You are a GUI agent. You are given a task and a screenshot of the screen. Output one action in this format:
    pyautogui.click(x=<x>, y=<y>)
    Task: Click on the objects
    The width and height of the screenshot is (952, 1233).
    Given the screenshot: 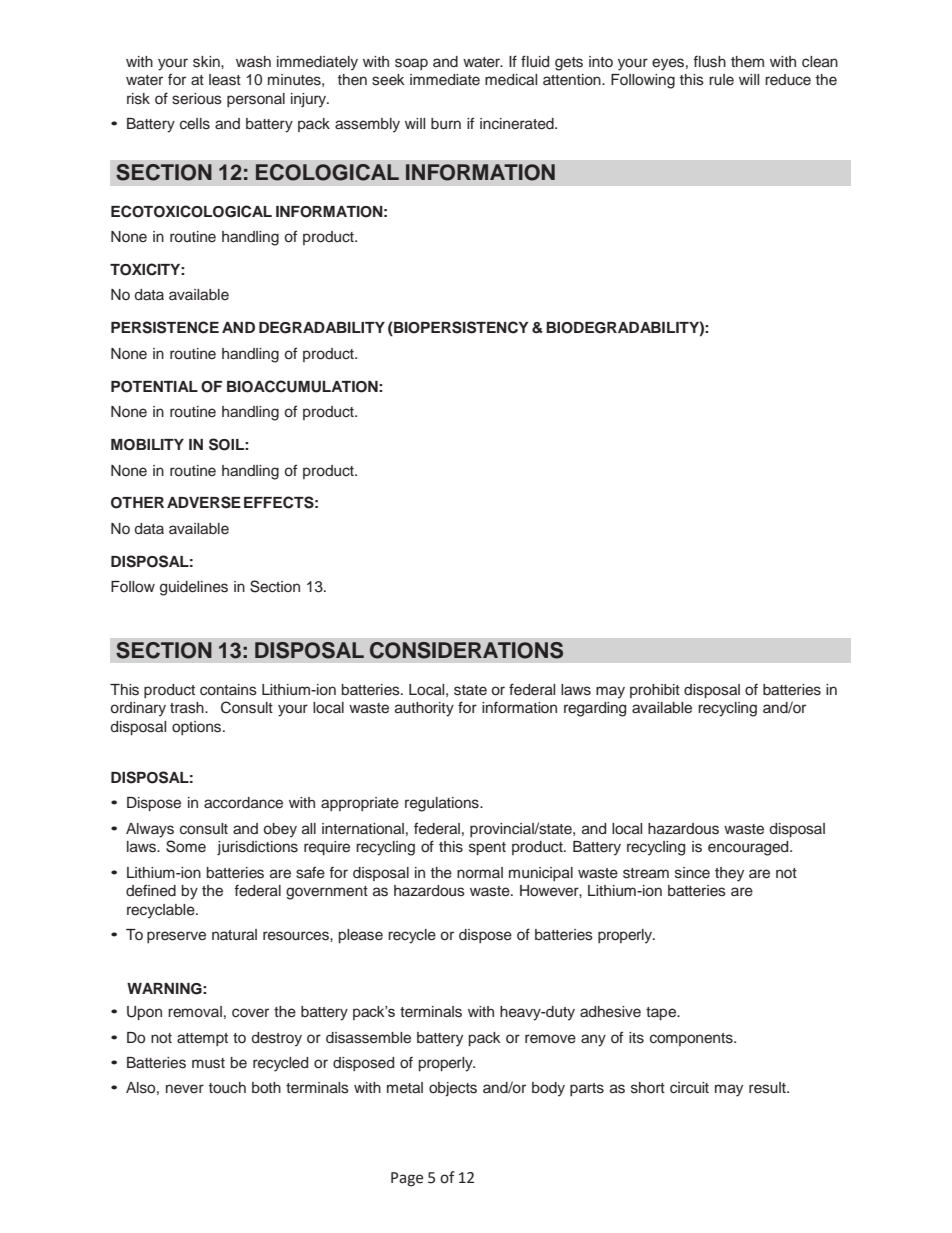 What is the action you would take?
    pyautogui.click(x=453, y=1089)
